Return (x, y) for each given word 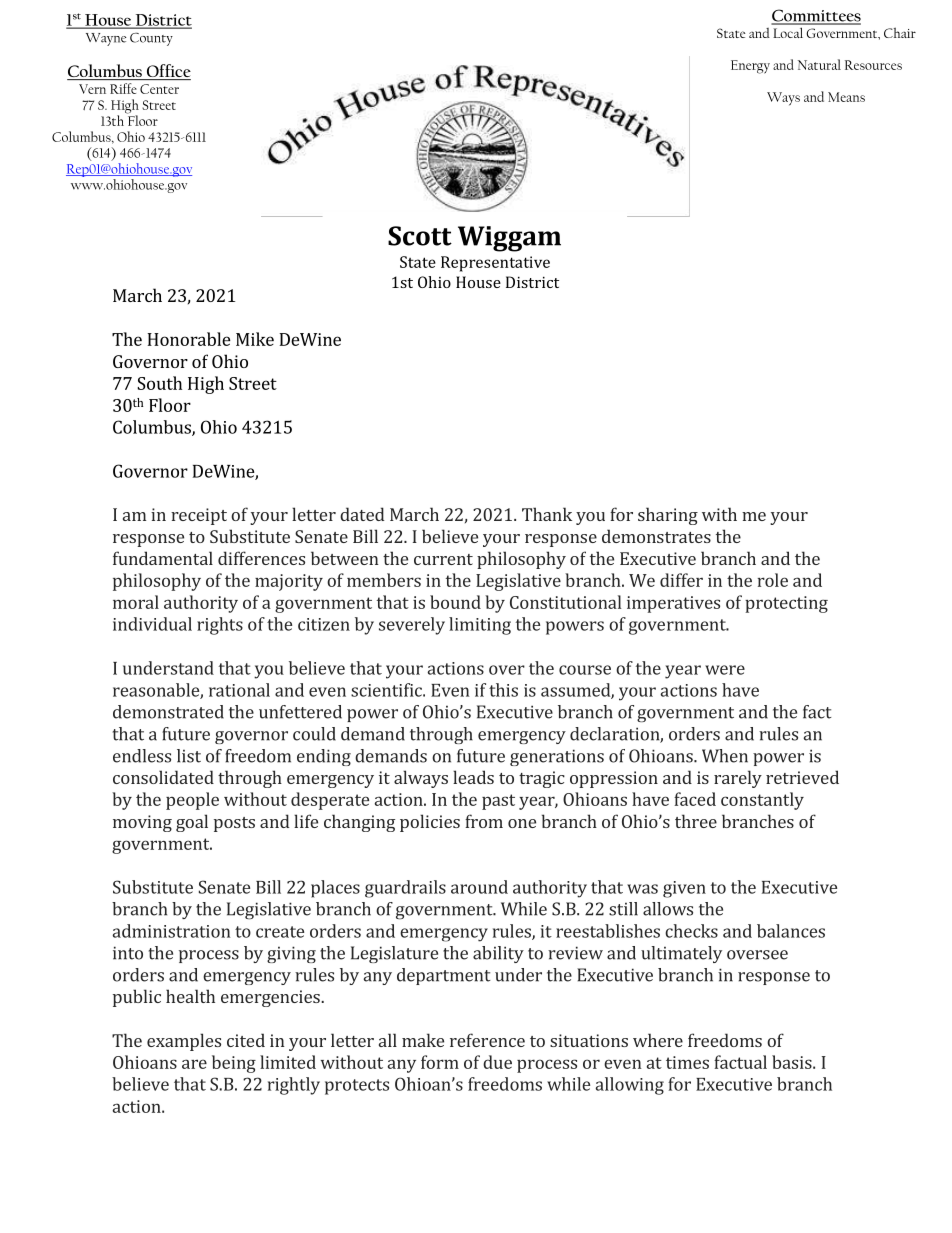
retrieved (802, 777)
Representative (495, 264)
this (503, 690)
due (497, 1062)
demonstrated (168, 712)
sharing (668, 516)
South (159, 383)
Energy (750, 67)
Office (167, 72)
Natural (819, 64)
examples (184, 1042)
